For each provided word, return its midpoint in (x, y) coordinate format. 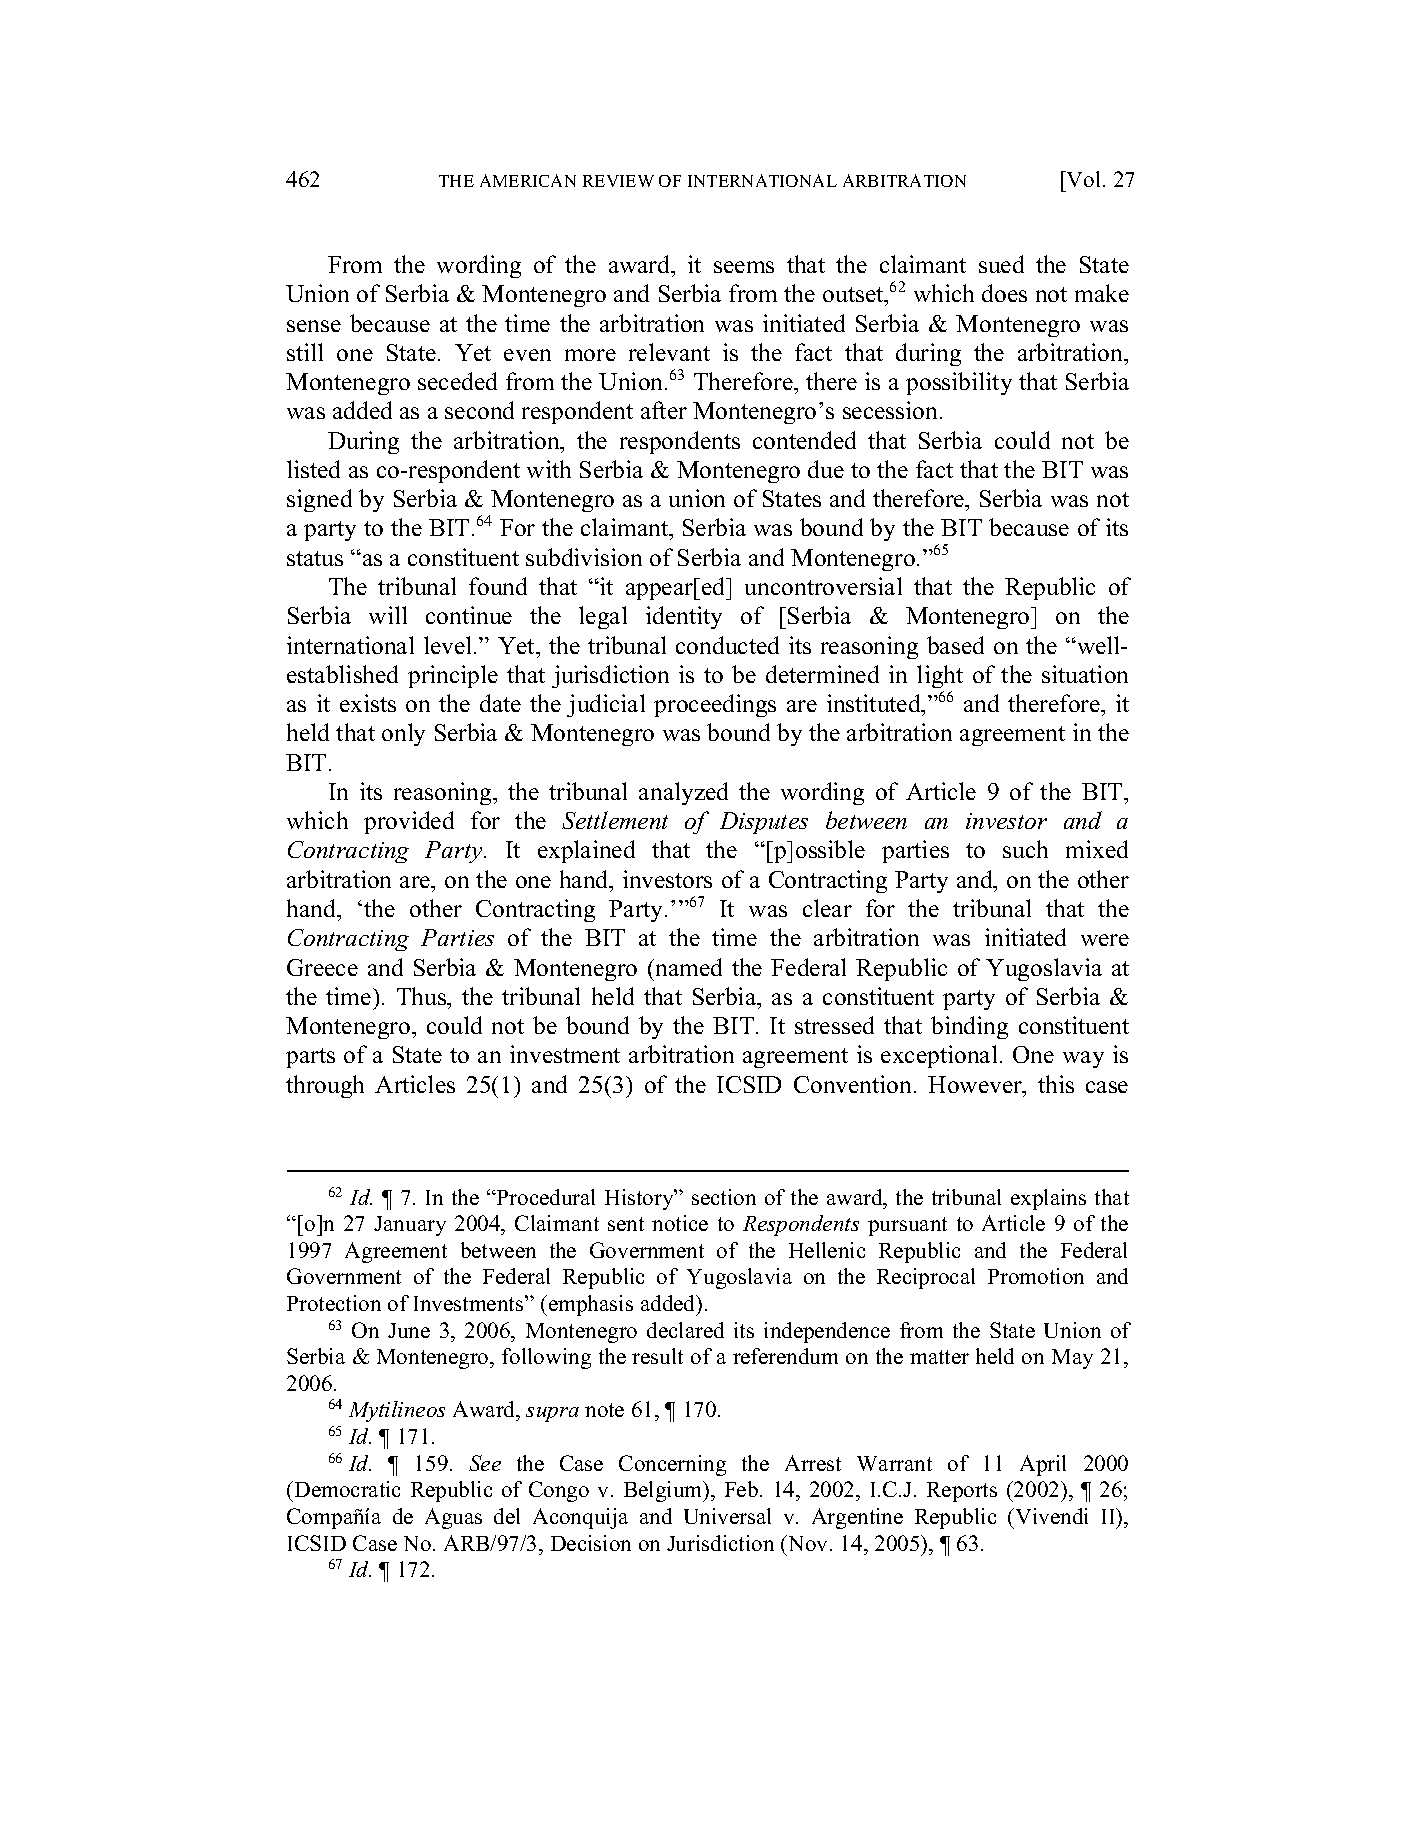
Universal (727, 1516)
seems (744, 267)
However (976, 1086)
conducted (727, 645)
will (388, 615)
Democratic (346, 1489)
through (325, 1086)
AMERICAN (528, 180)
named (687, 967)
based (955, 645)
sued (1001, 264)
